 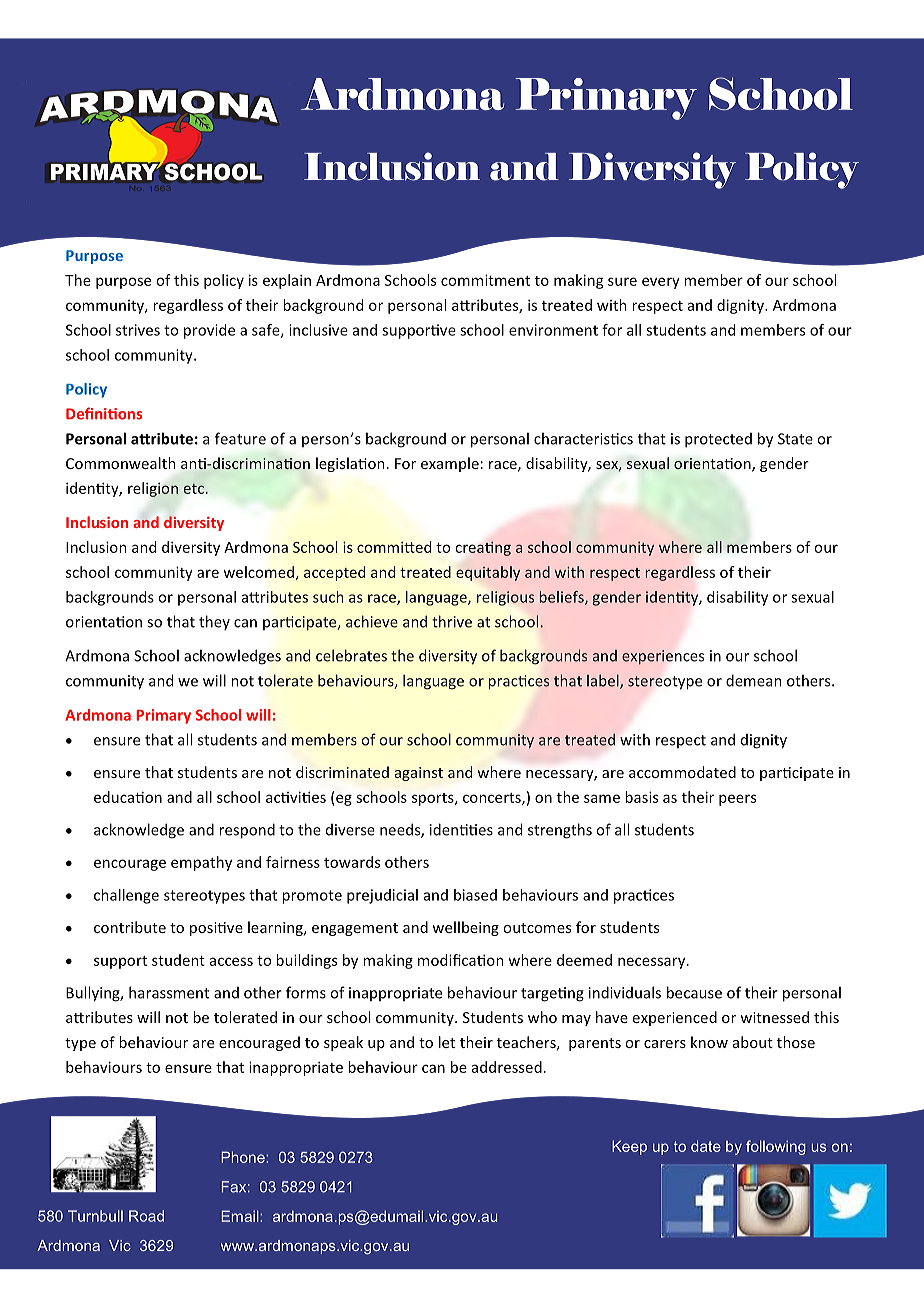 What do you see at coordinates (450, 464) in the screenshot?
I see `example` at bounding box center [450, 464].
